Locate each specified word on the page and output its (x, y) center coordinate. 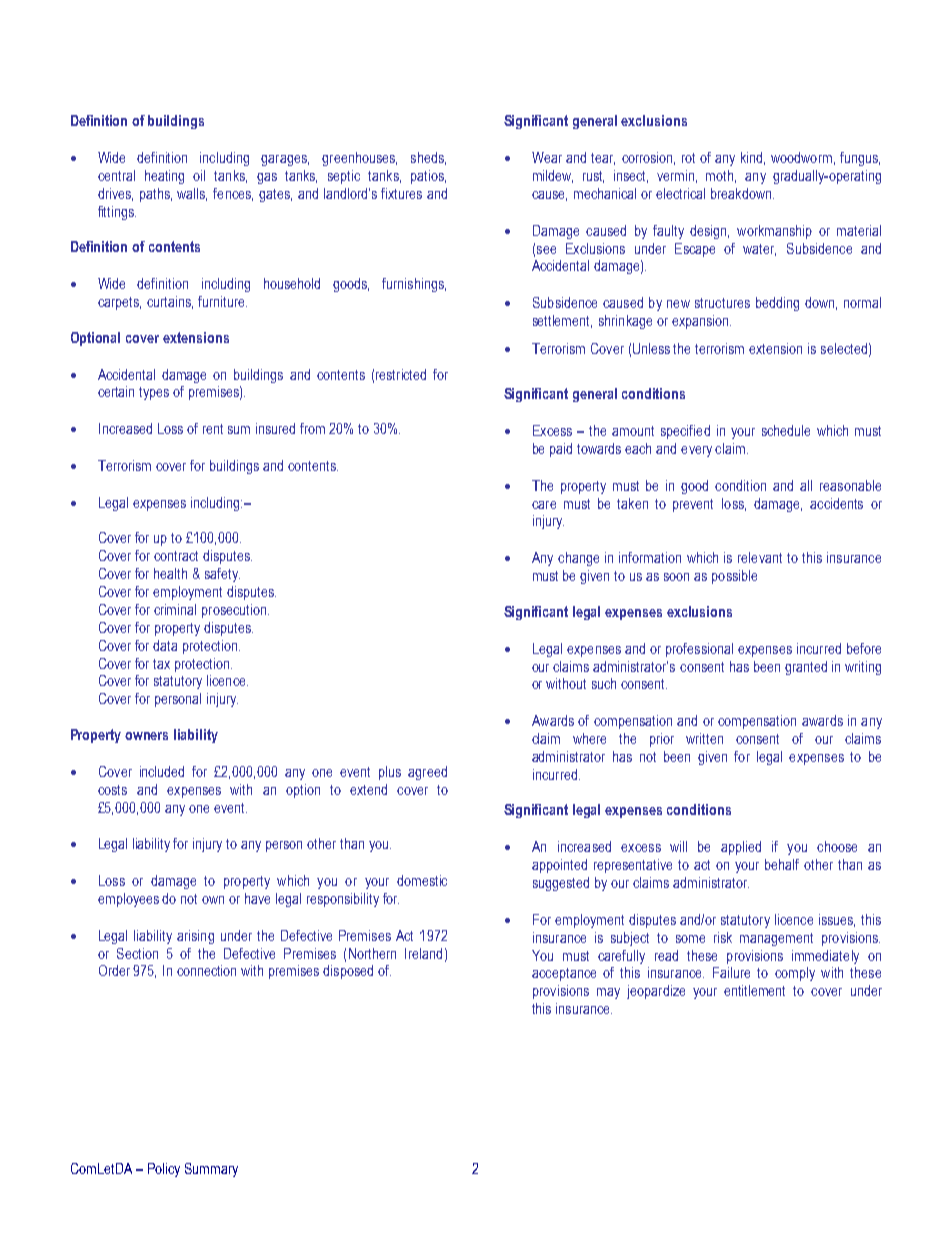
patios (428, 177)
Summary (211, 1170)
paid (561, 450)
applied (741, 848)
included (162, 771)
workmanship (774, 232)
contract (176, 556)
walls (192, 194)
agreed (427, 773)
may (608, 993)
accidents (836, 503)
